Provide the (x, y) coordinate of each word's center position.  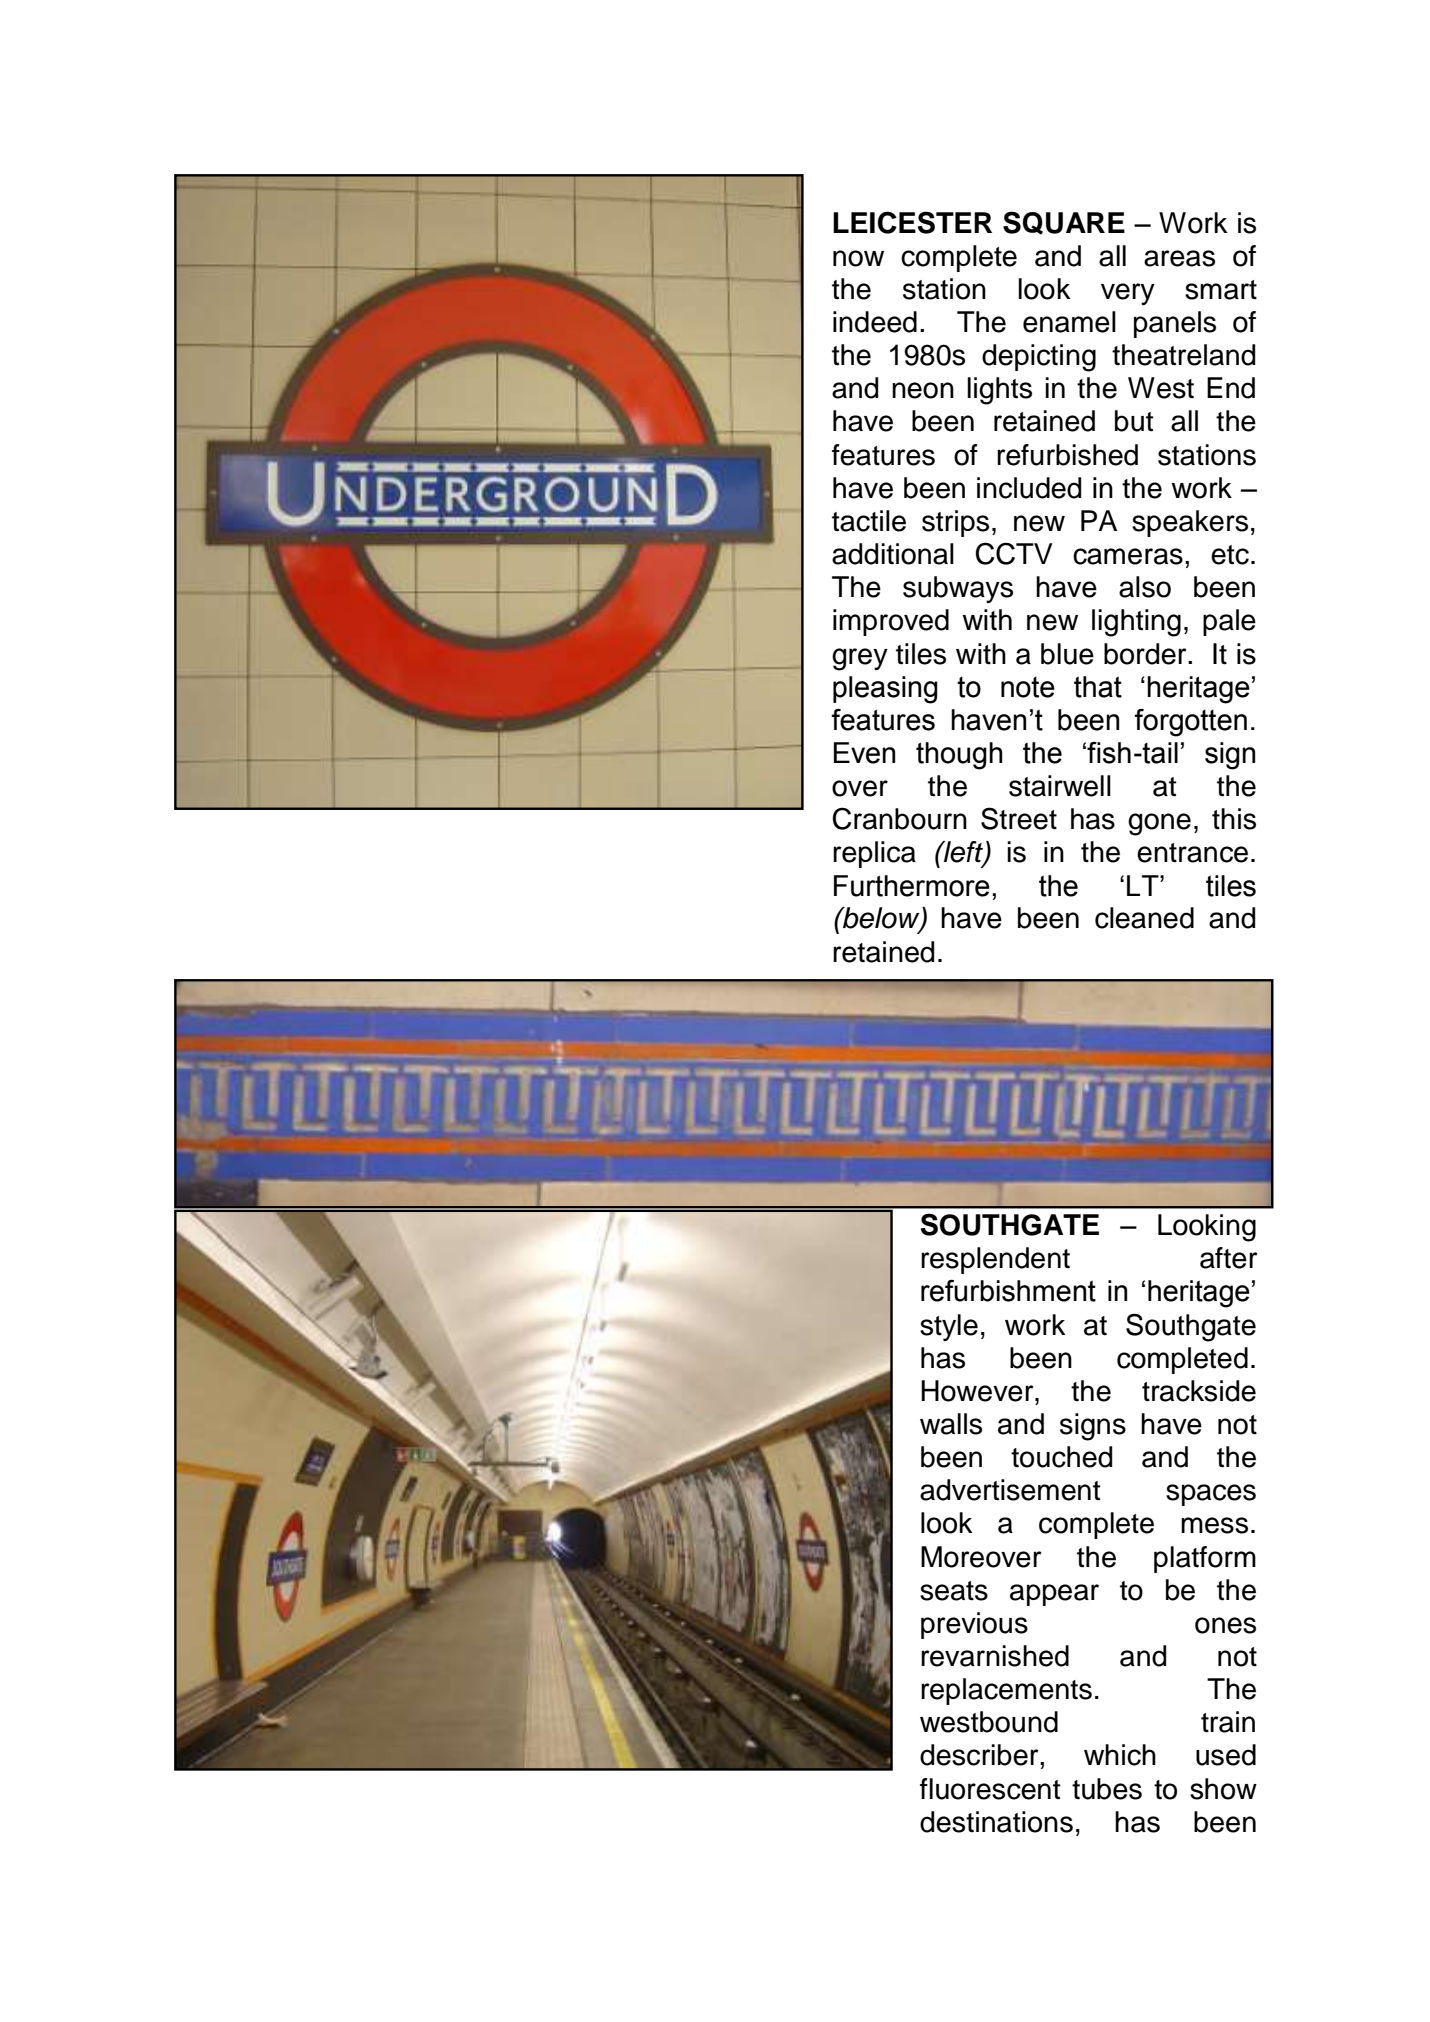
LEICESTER (912, 222)
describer (980, 1755)
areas (1179, 258)
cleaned (1144, 918)
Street (1019, 818)
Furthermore (912, 886)
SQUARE (1064, 223)
